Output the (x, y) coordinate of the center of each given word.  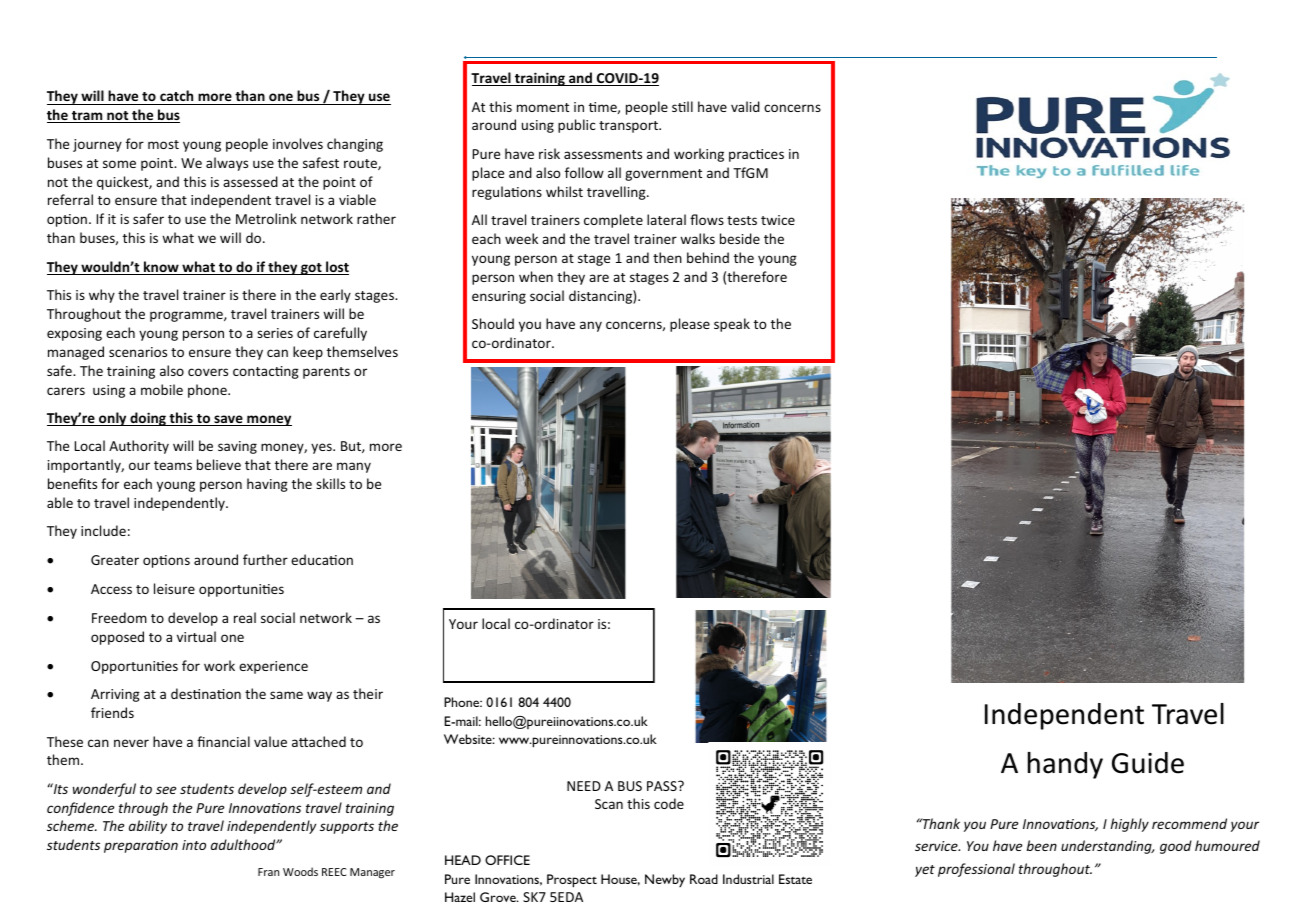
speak (732, 325)
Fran (268, 872)
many (354, 467)
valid (745, 106)
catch (177, 97)
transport (629, 127)
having (267, 485)
